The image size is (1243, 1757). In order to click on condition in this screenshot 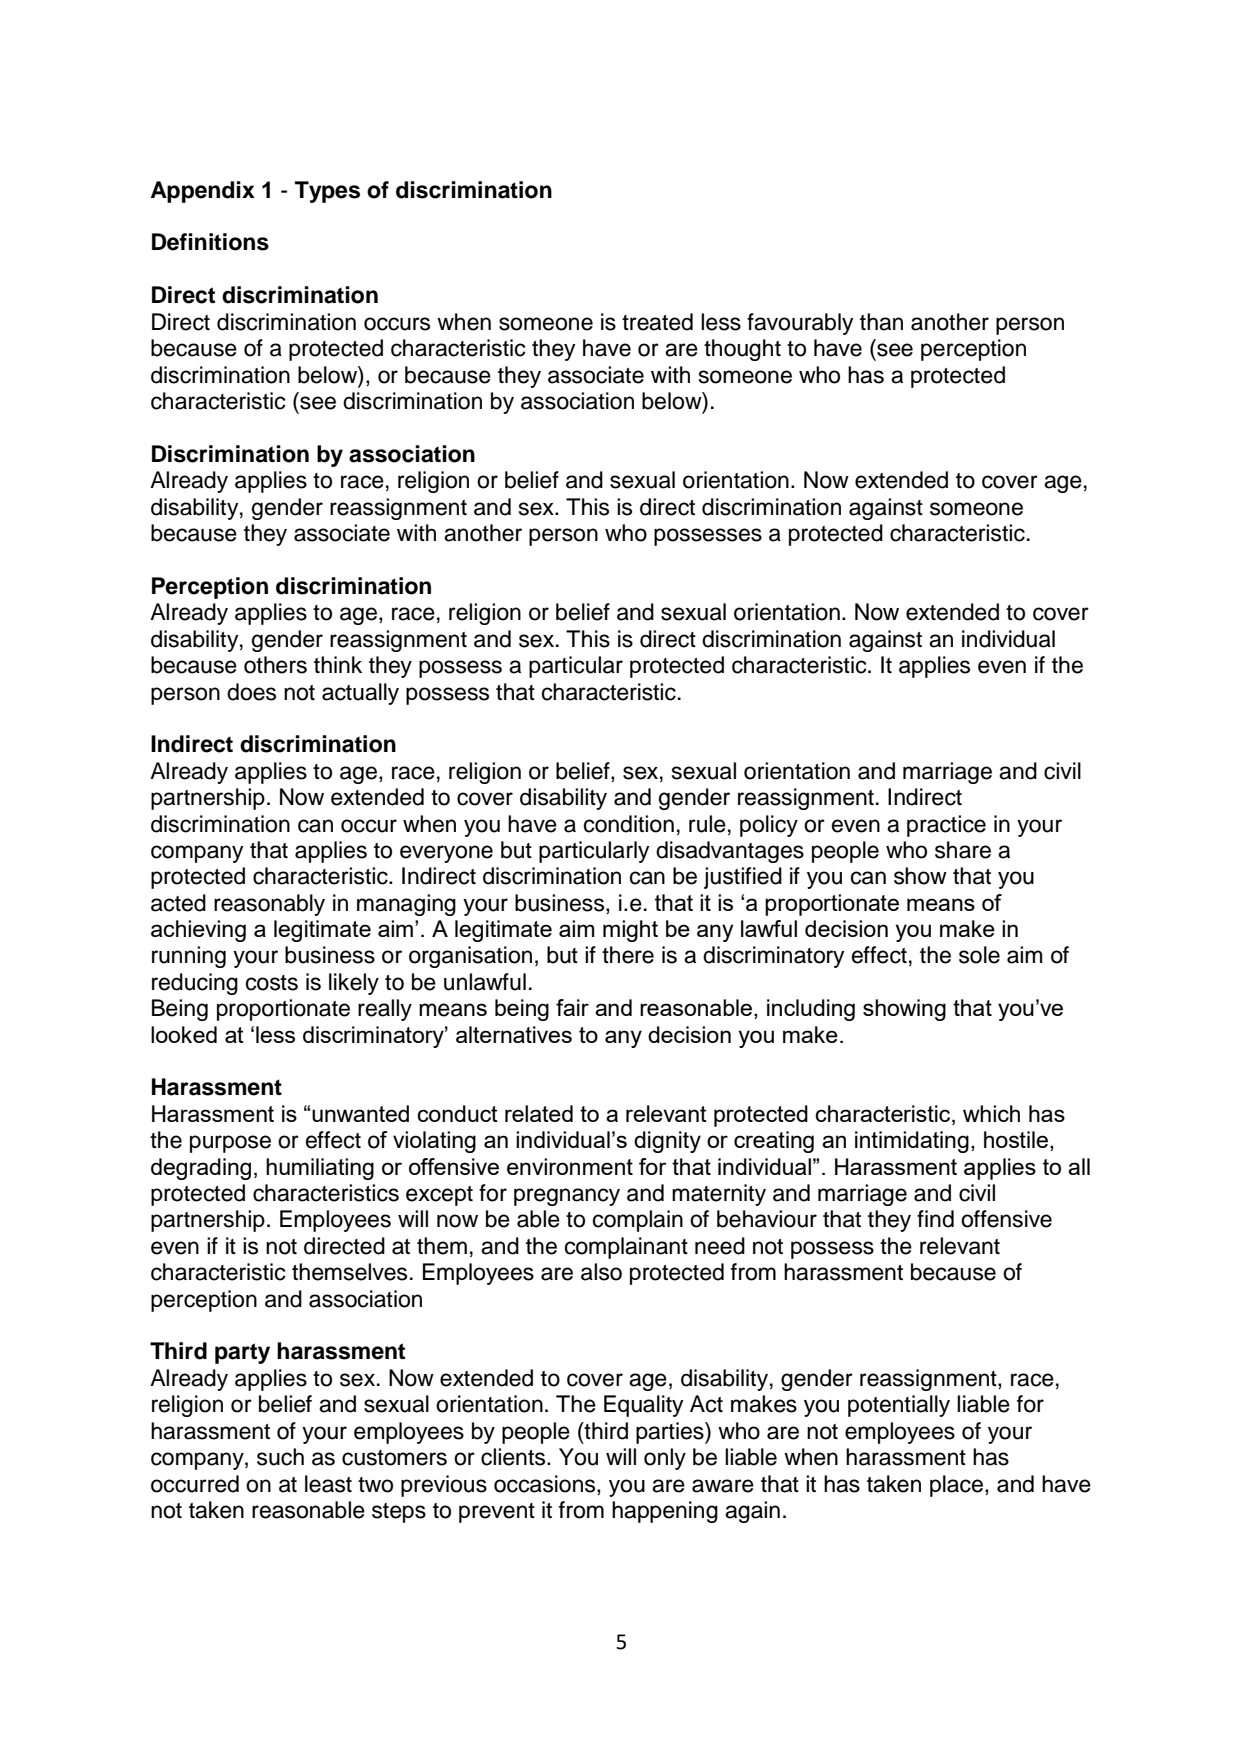, I will do `click(629, 824)`.
